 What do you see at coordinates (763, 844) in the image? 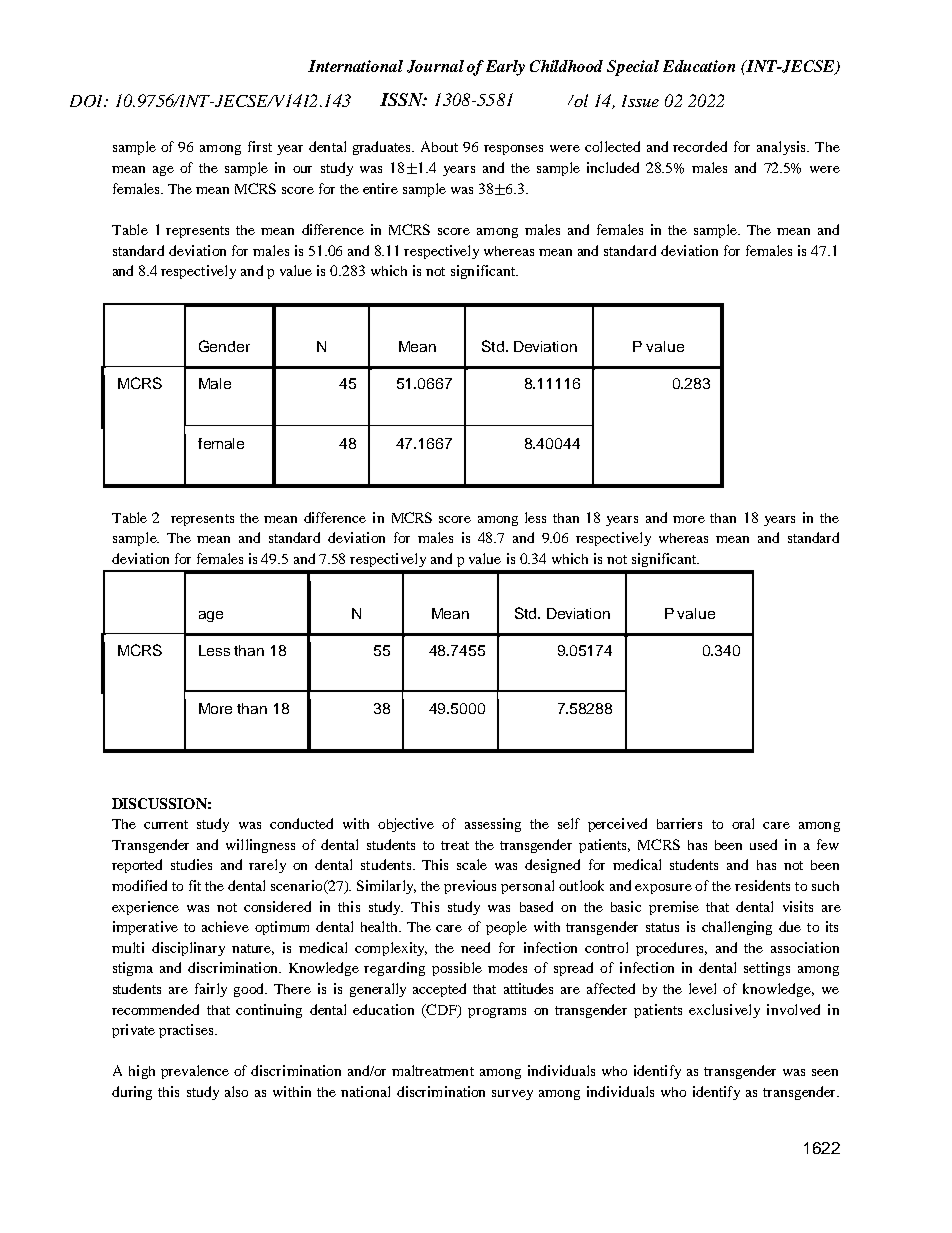
I see `used` at bounding box center [763, 844].
